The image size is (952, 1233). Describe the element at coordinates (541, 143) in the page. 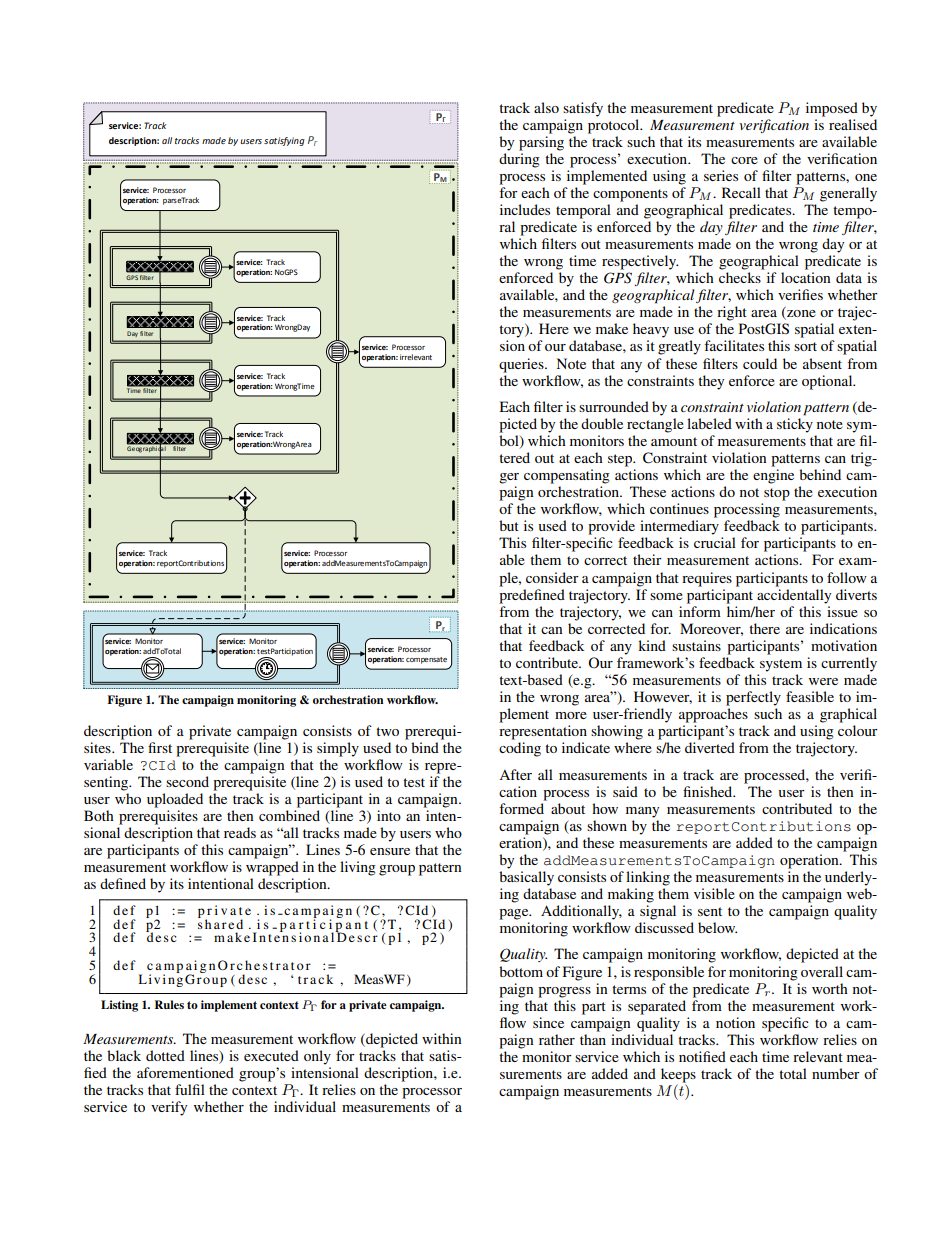

I see `parsing` at that location.
